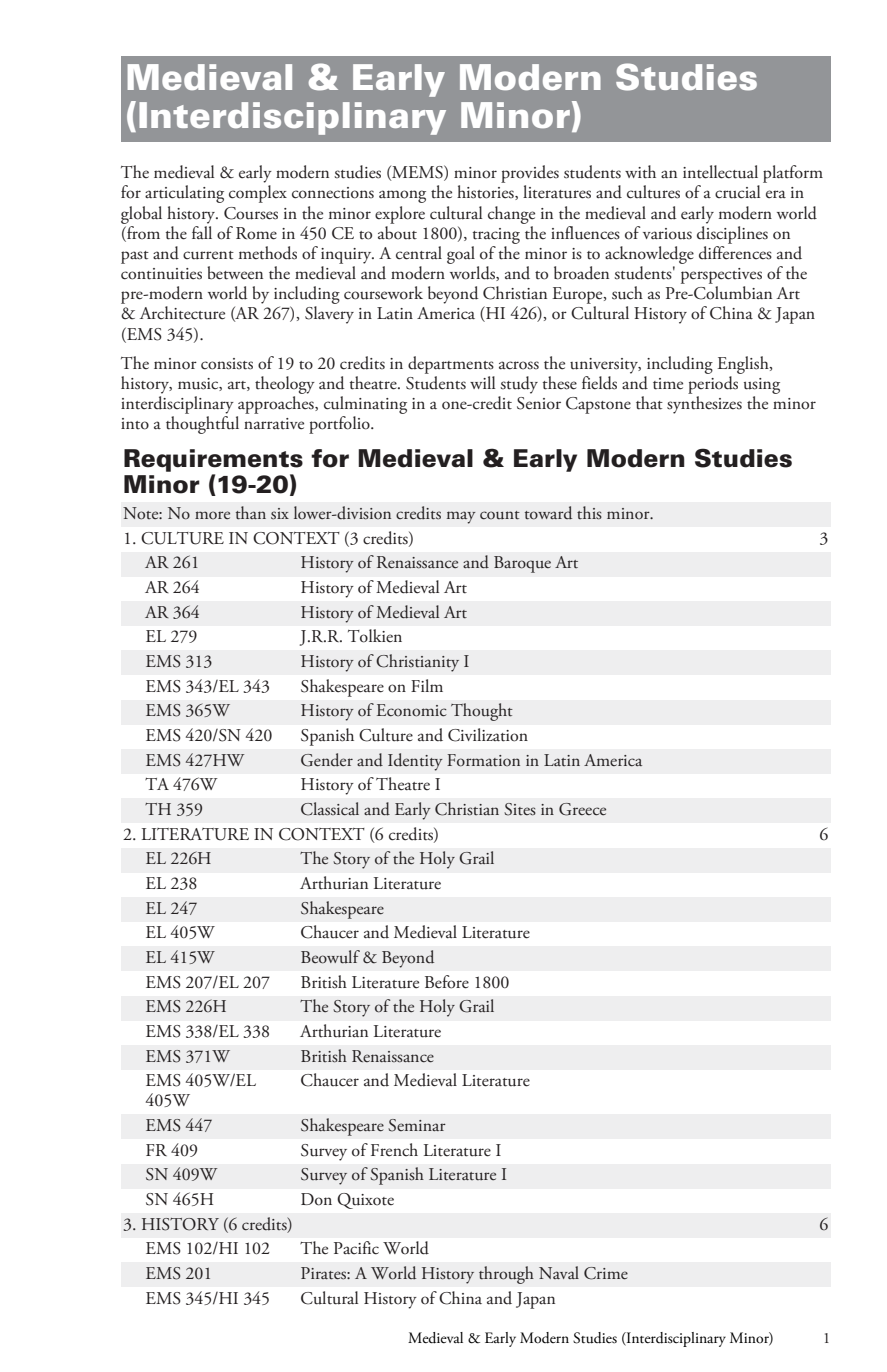 The image size is (887, 1372). What do you see at coordinates (447, 982) in the screenshot?
I see `Before` at bounding box center [447, 982].
